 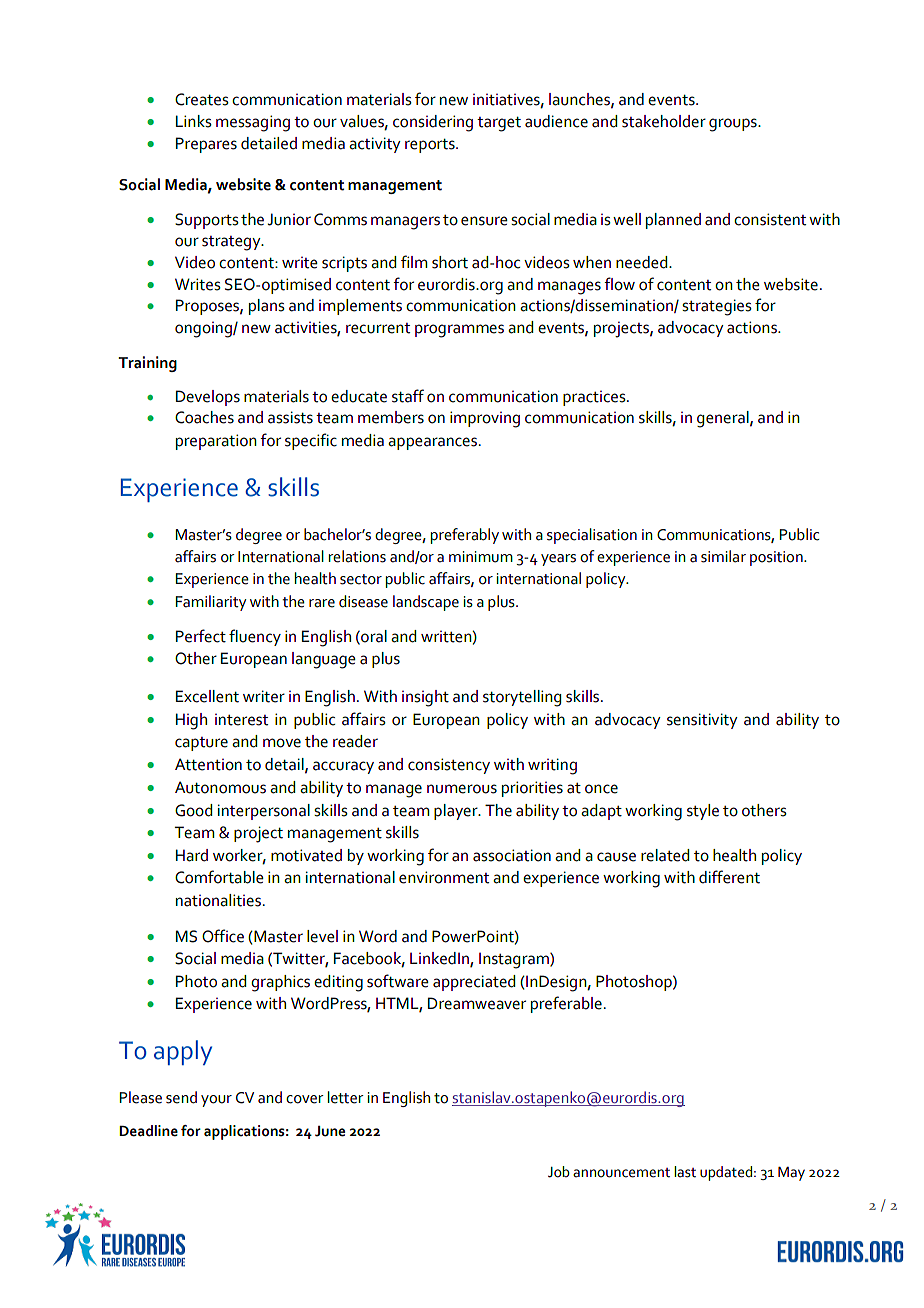 I want to click on Prepares, so click(x=206, y=145).
